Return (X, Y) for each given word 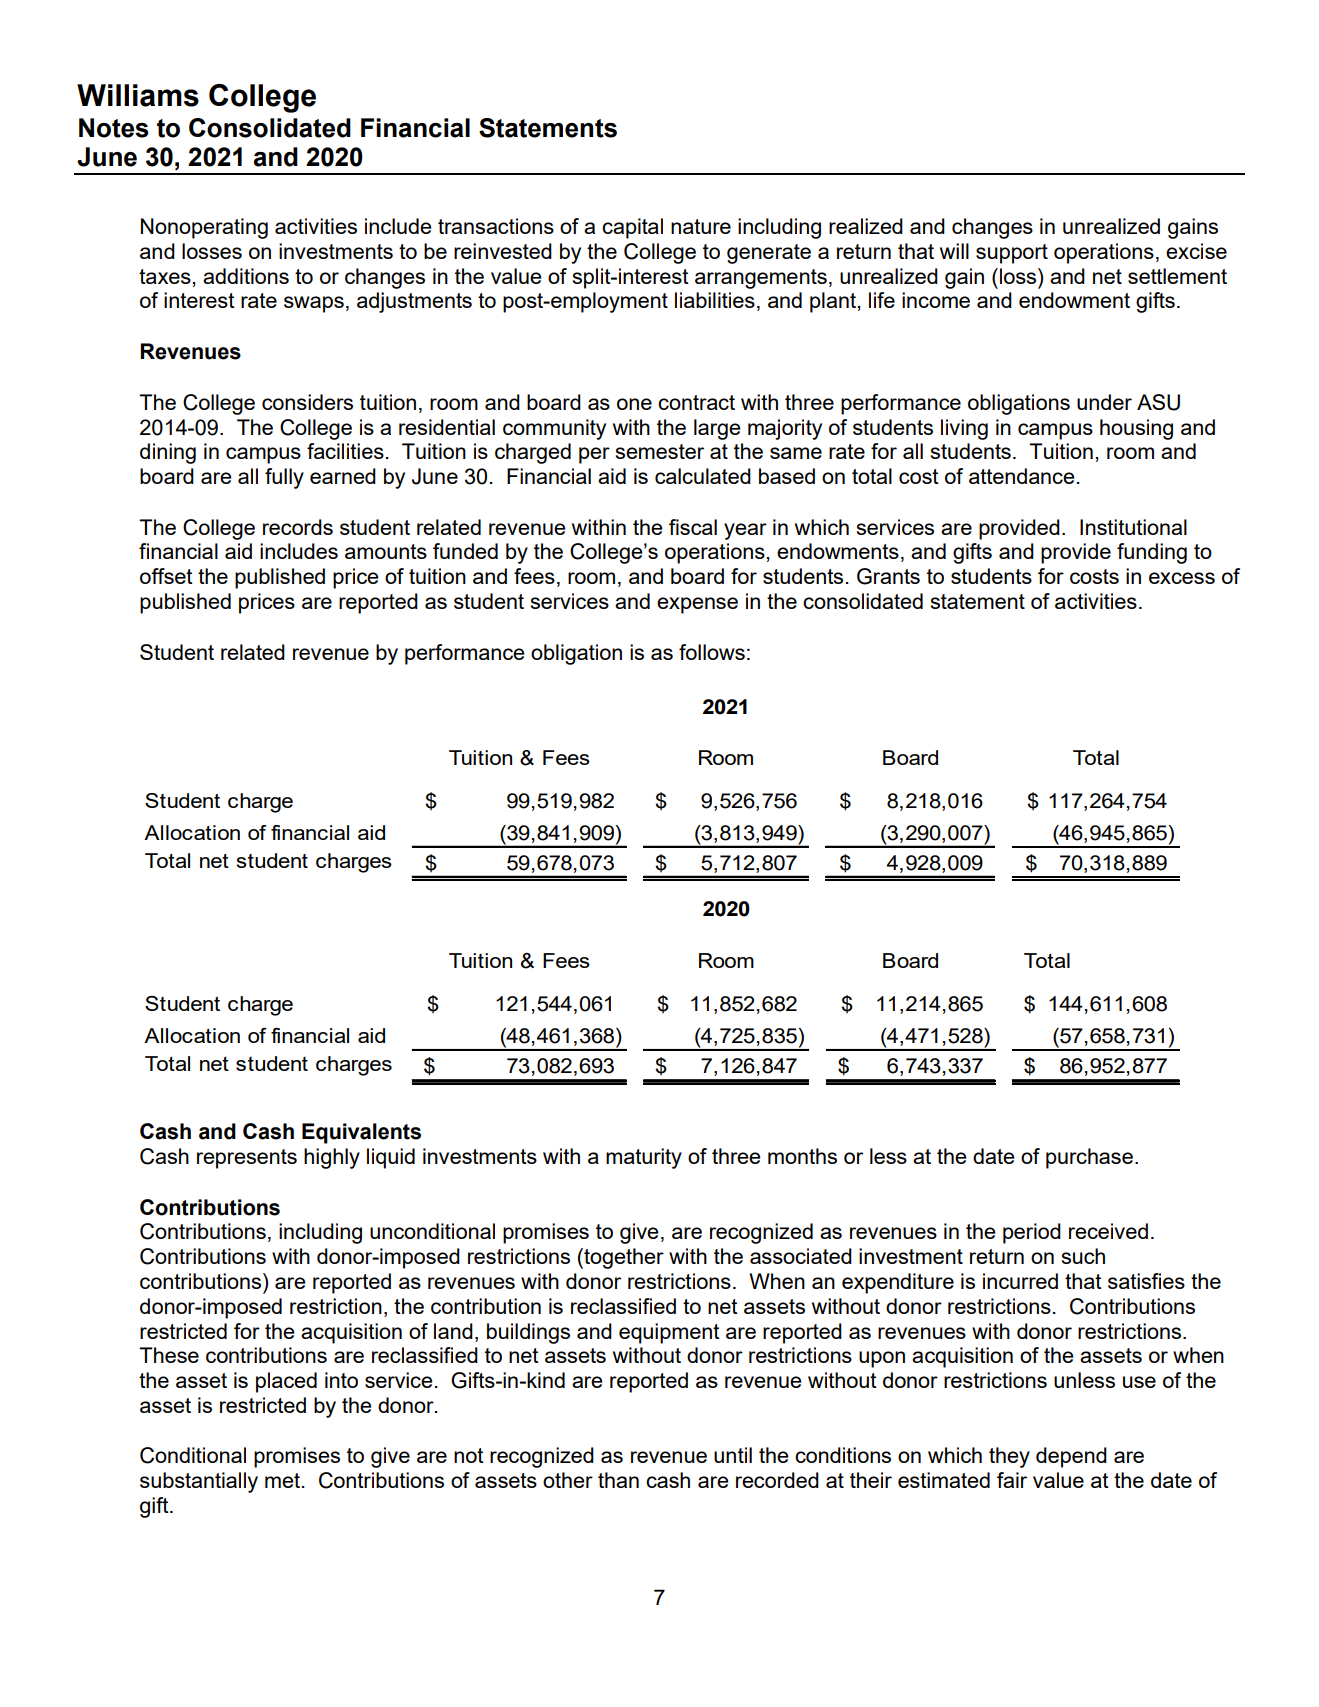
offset (166, 576)
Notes (114, 128)
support (1012, 254)
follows (712, 652)
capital (632, 228)
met (282, 1480)
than (618, 1480)
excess (1182, 578)
